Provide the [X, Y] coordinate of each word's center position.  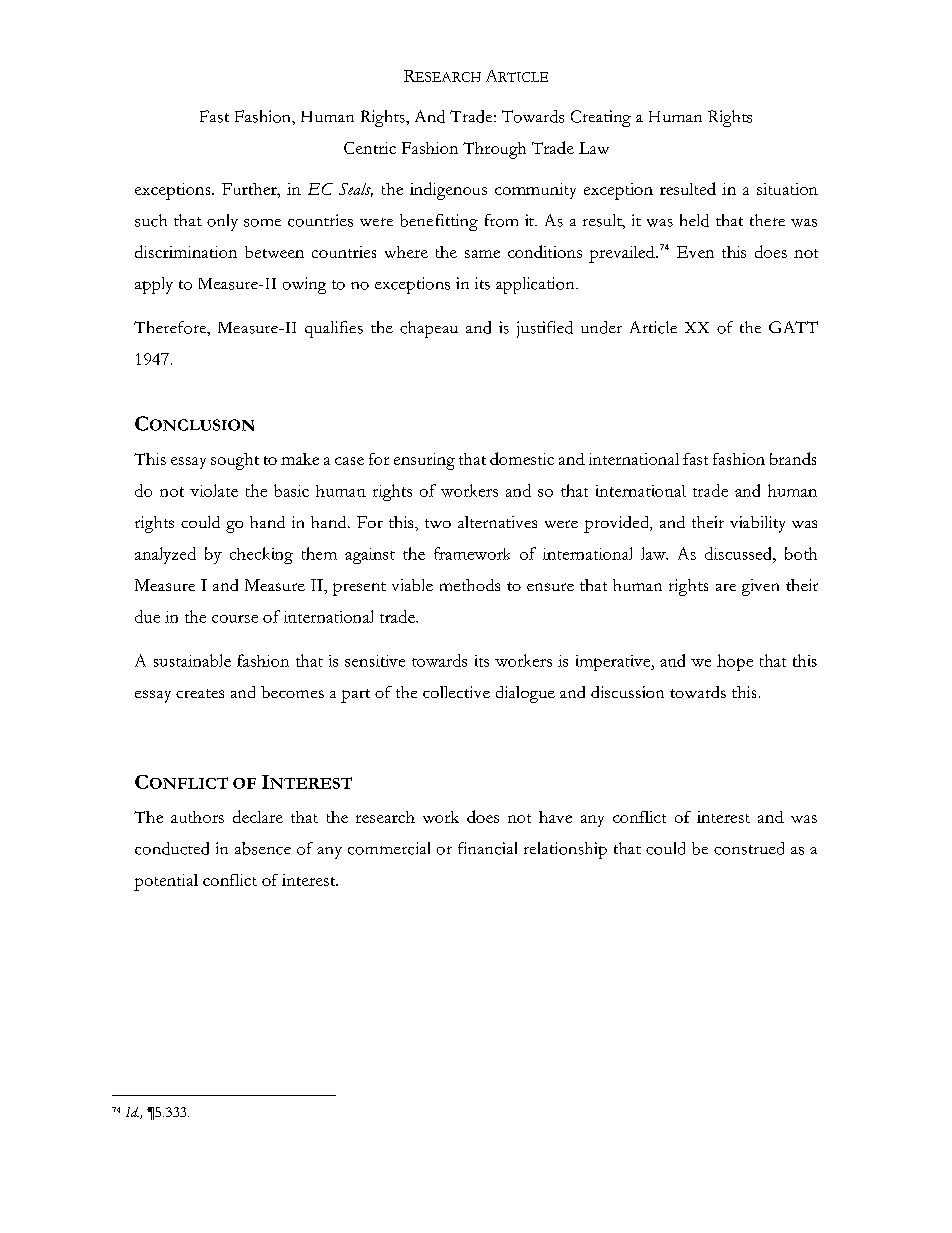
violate [214, 490]
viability [757, 524]
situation [787, 189]
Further [250, 189]
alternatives [497, 522]
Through [494, 150]
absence [263, 848]
